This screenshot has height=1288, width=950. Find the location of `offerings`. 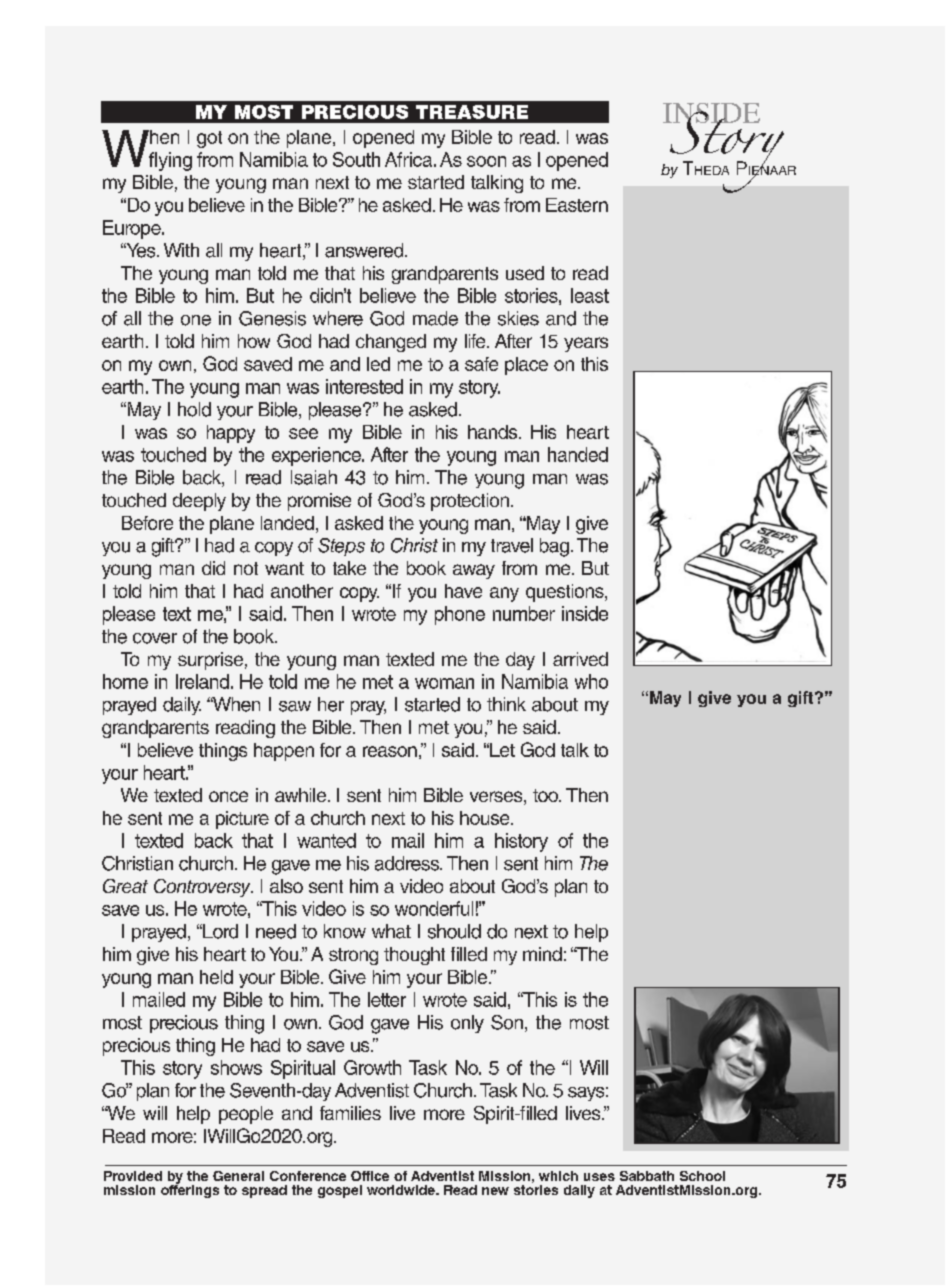

offerings is located at coordinates (190, 1190).
